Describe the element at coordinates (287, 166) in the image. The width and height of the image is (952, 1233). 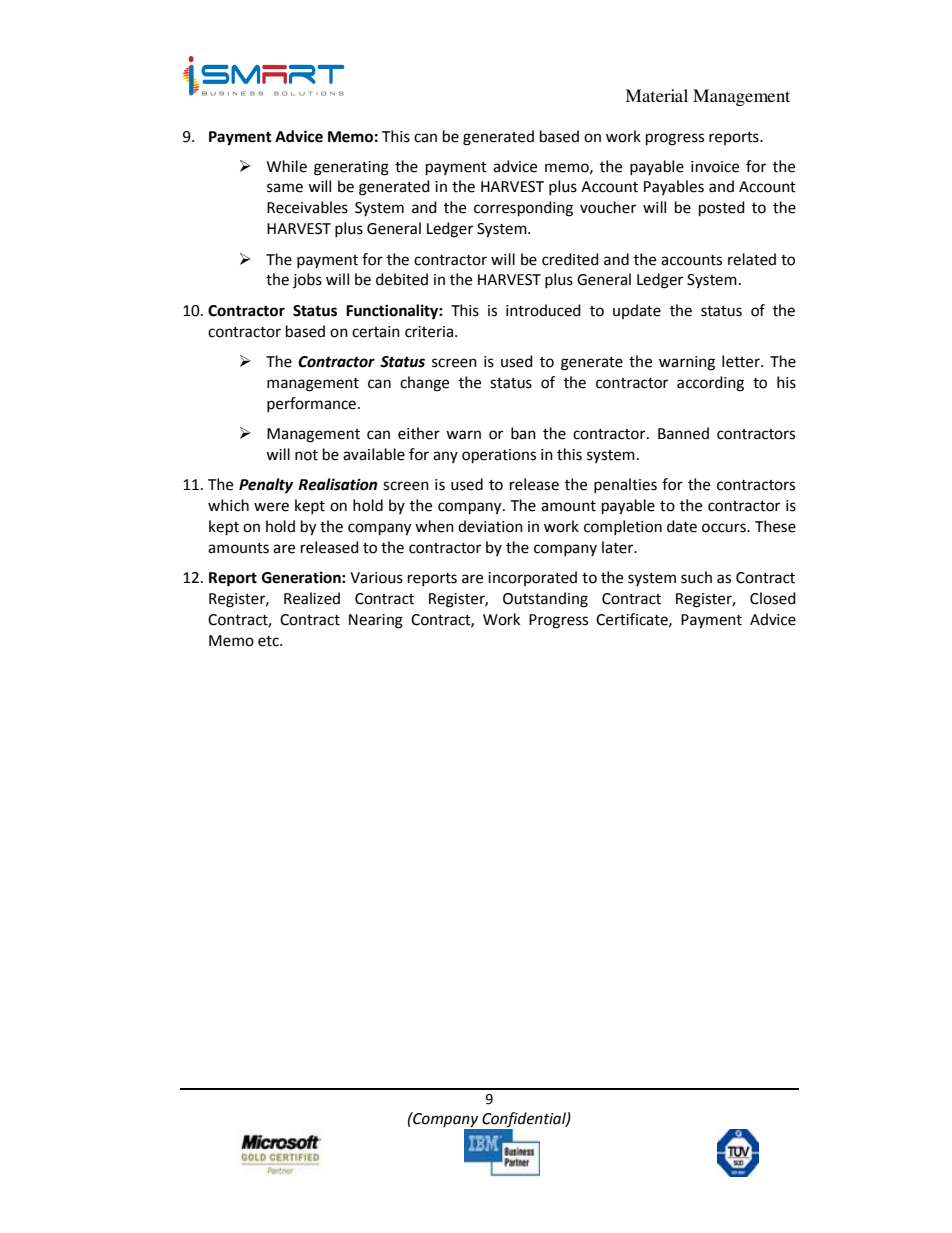
I see `While` at that location.
